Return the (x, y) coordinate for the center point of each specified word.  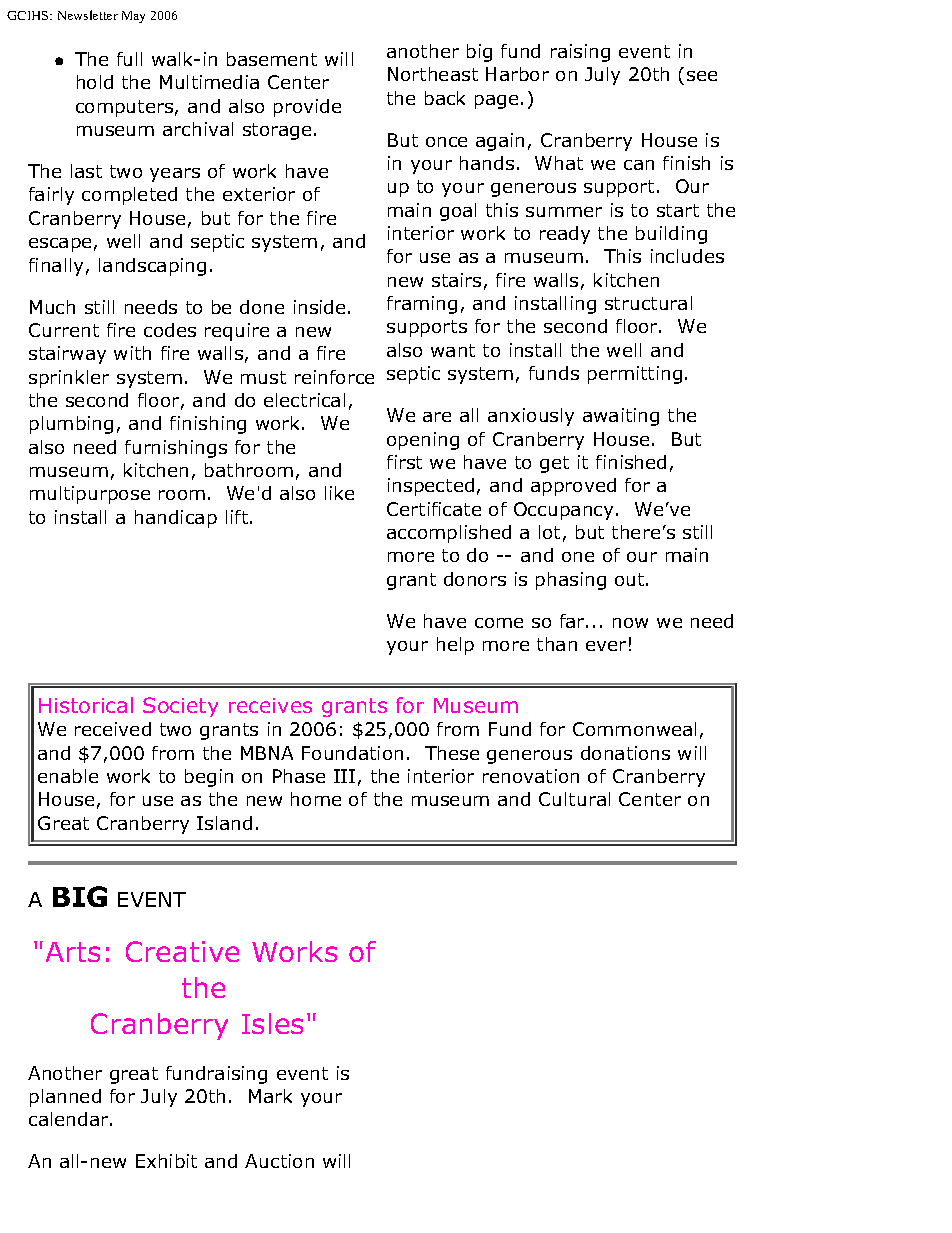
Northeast (433, 74)
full (129, 59)
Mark (270, 1096)
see (702, 76)
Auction (279, 1161)
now (630, 623)
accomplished (449, 534)
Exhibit (166, 1161)
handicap (176, 519)
